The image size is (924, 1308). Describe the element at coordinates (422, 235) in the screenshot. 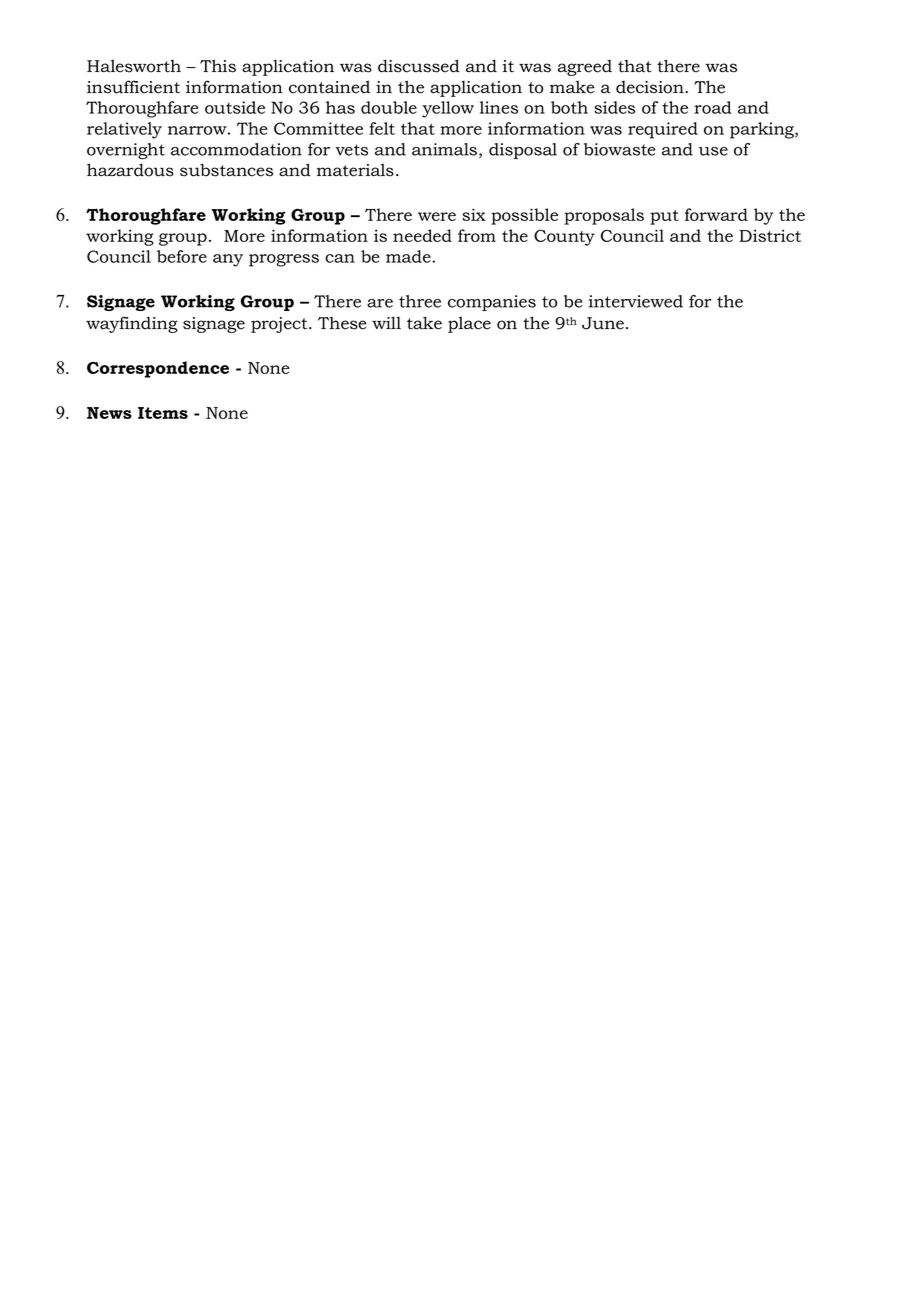

I see `needed` at that location.
